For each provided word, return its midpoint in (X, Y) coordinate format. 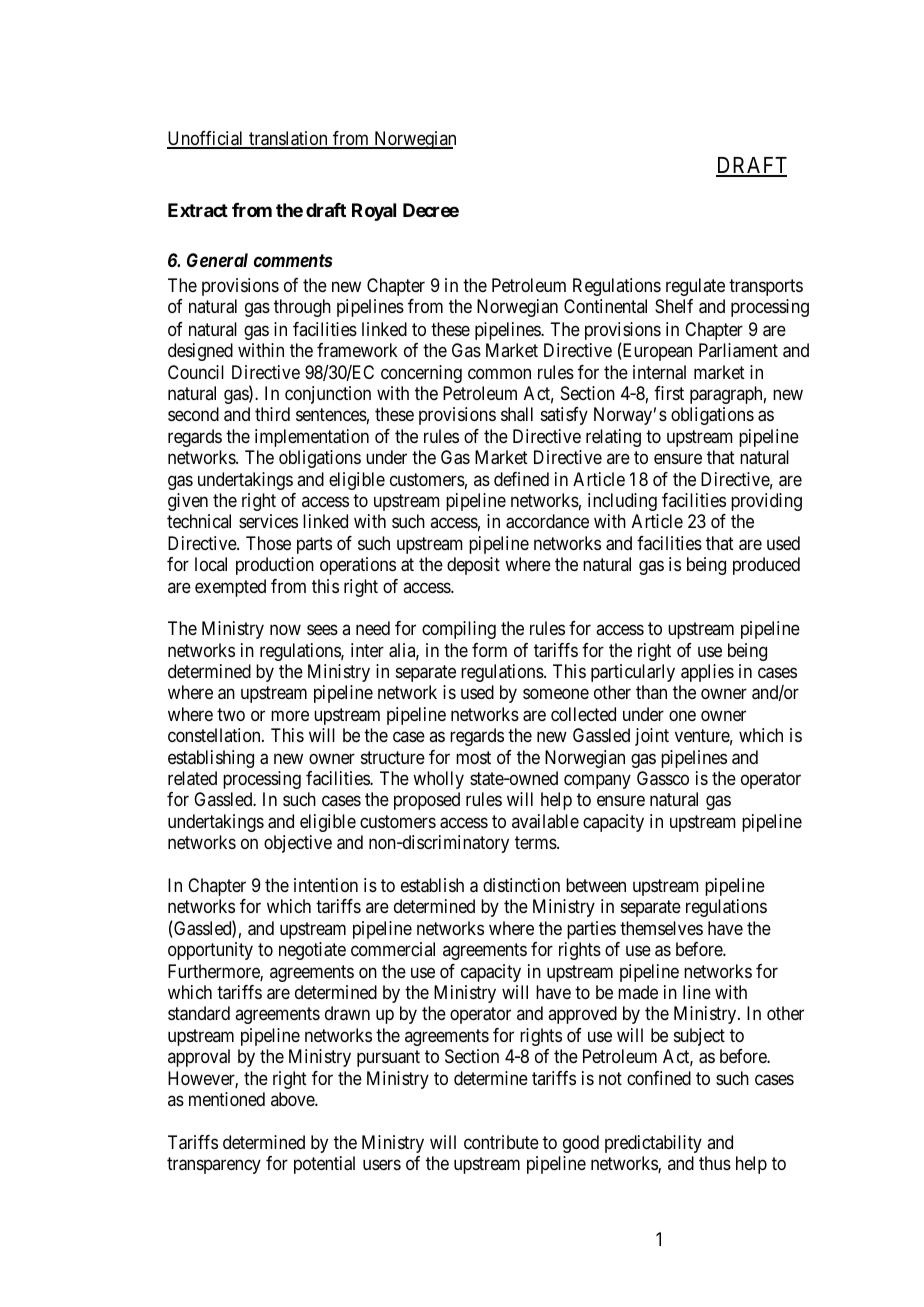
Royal (374, 212)
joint (652, 737)
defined (521, 479)
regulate (695, 287)
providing (766, 502)
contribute (501, 1142)
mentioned (227, 1099)
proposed (427, 801)
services (268, 521)
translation (288, 139)
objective (298, 844)
